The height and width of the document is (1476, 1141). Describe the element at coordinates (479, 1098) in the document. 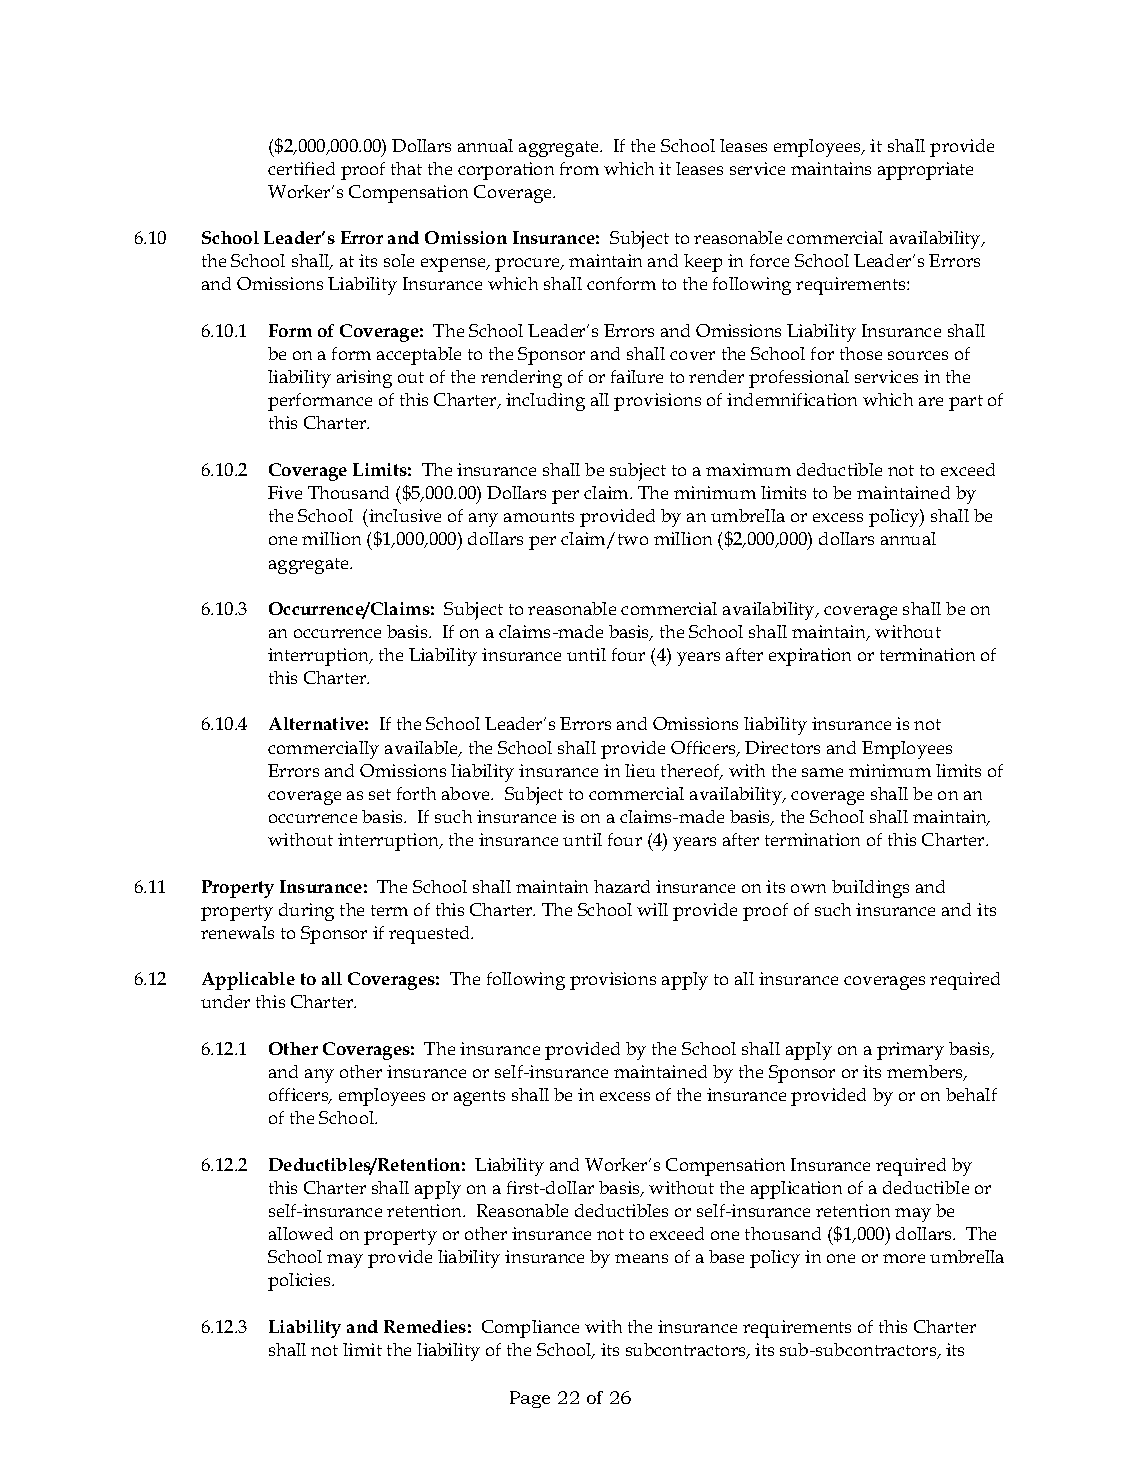

I see `agents` at that location.
